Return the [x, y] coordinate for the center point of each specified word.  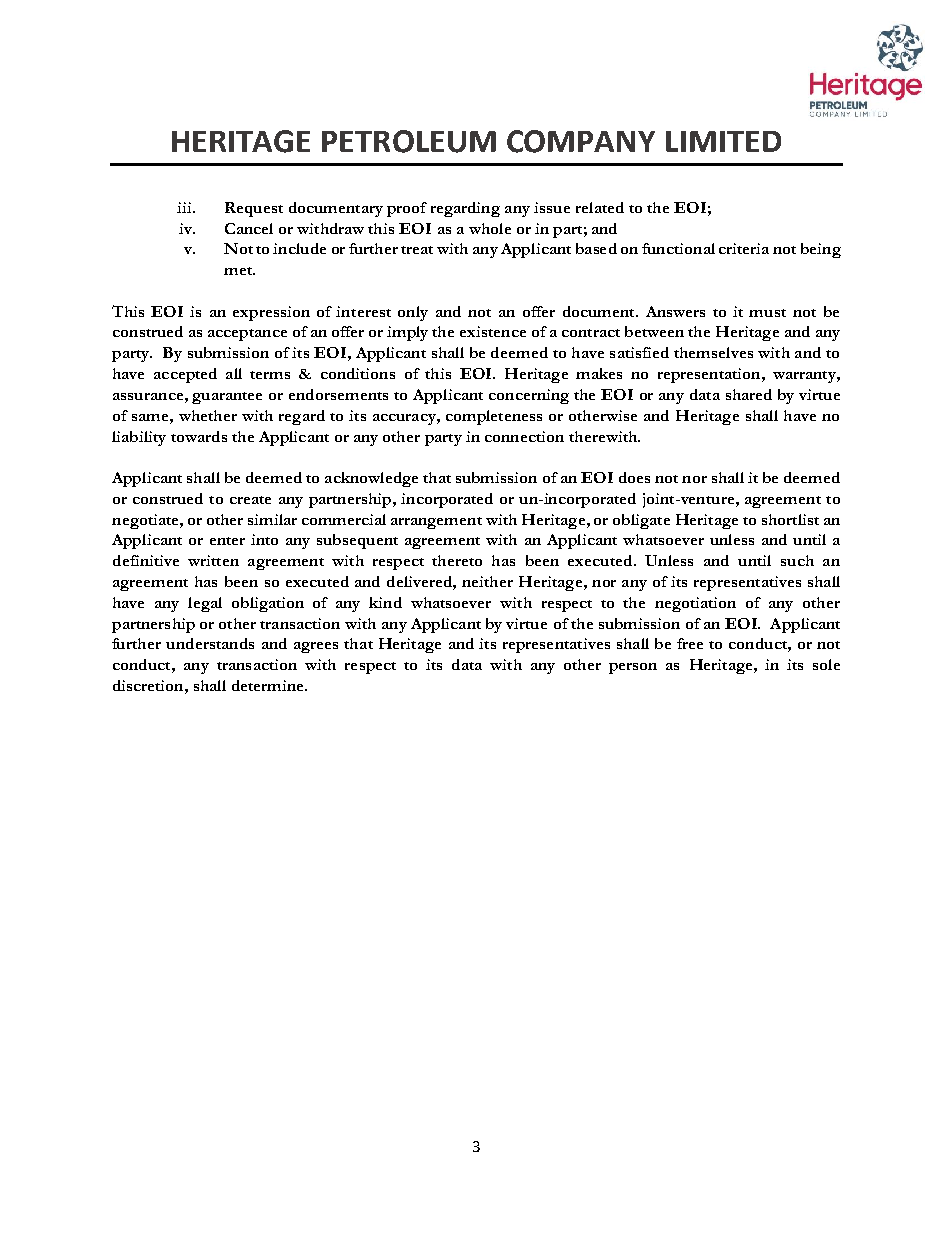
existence [493, 331]
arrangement [436, 523]
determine [269, 685]
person [633, 668]
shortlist [790, 519]
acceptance [247, 335]
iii [185, 207]
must [767, 313]
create [250, 500]
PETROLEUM [409, 141]
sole [826, 664]
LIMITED [723, 141]
